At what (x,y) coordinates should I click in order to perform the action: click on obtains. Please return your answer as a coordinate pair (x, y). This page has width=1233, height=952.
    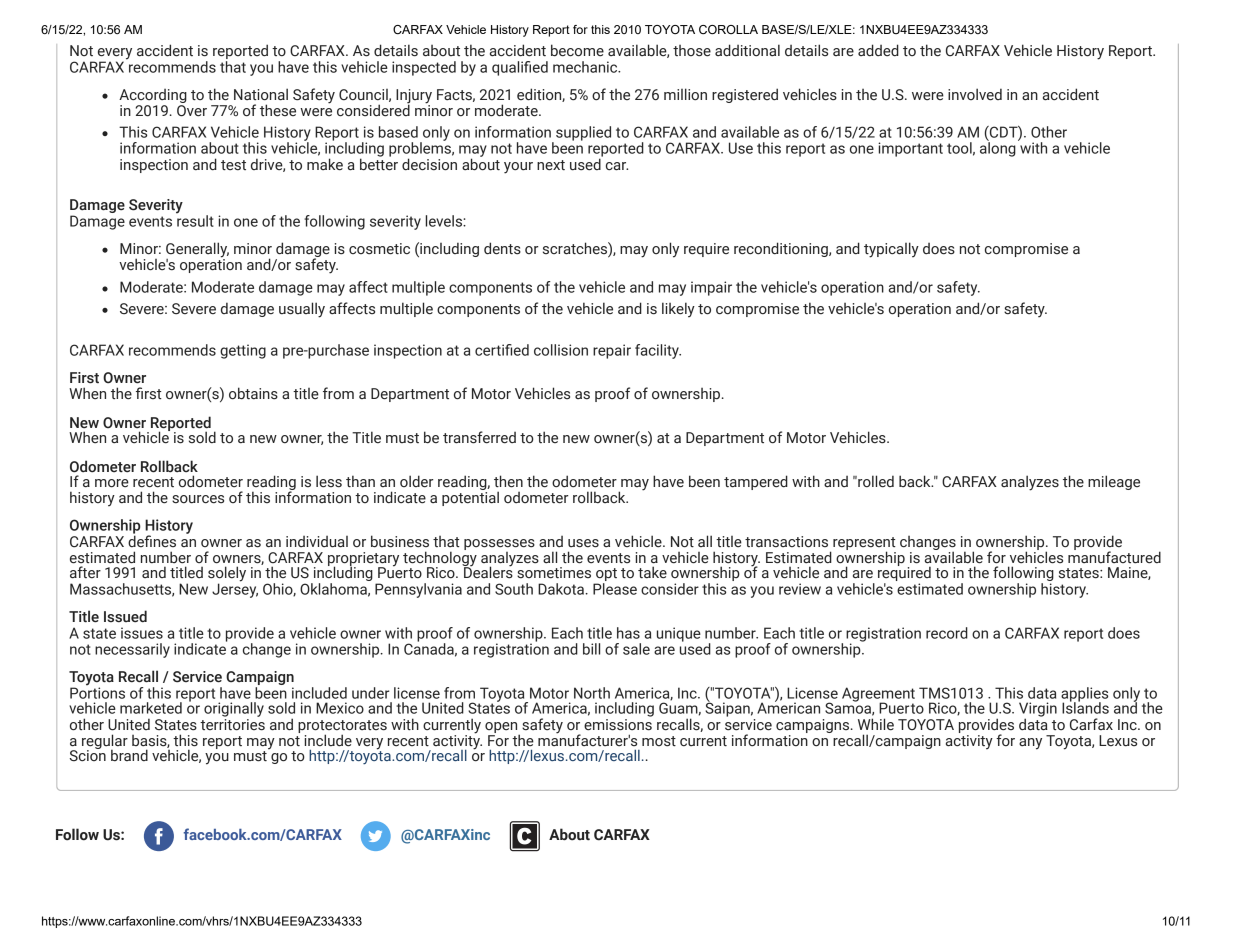
    Looking at the image, I should click on (253, 393).
